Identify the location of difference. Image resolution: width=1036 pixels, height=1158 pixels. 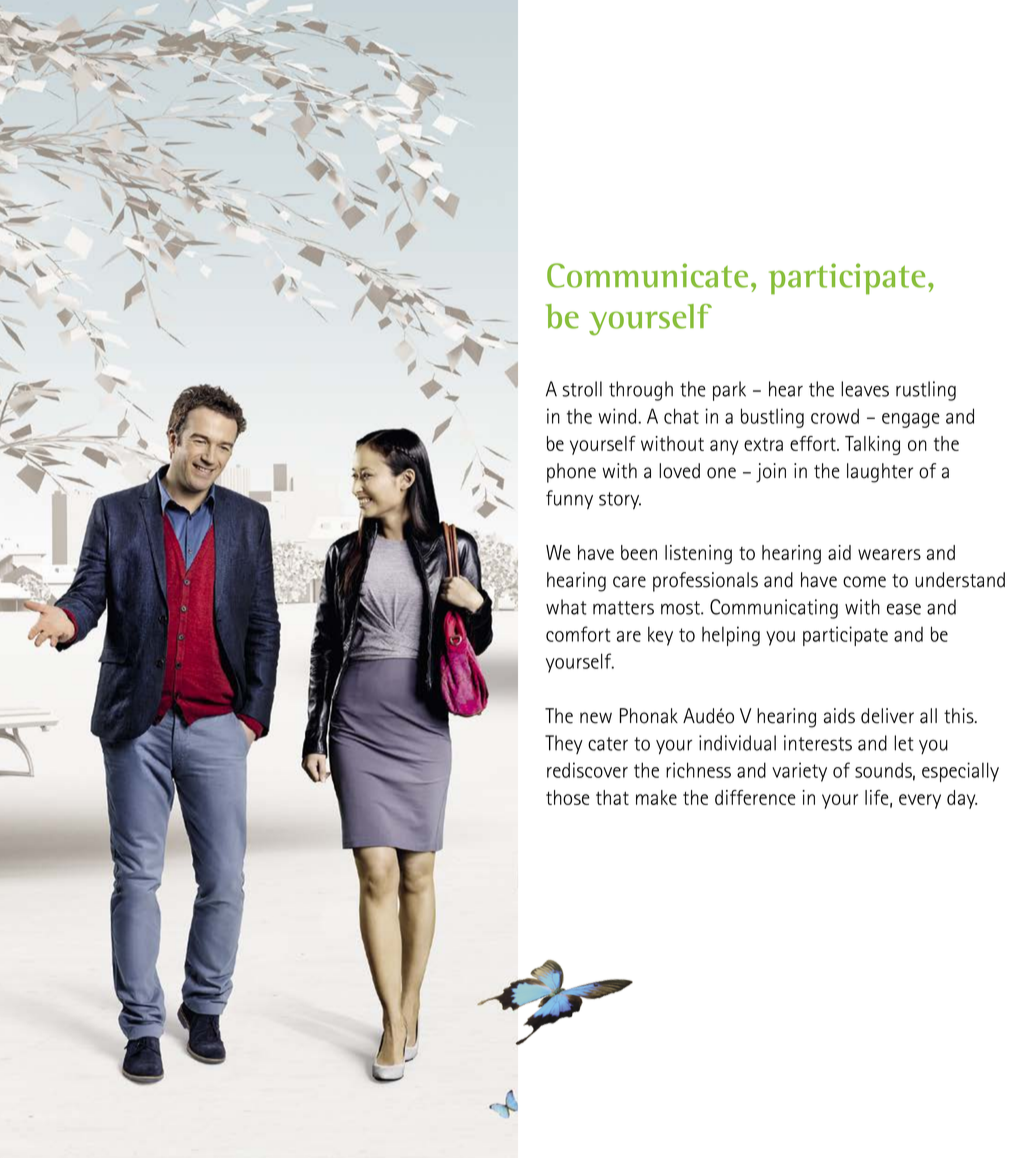
(755, 797).
